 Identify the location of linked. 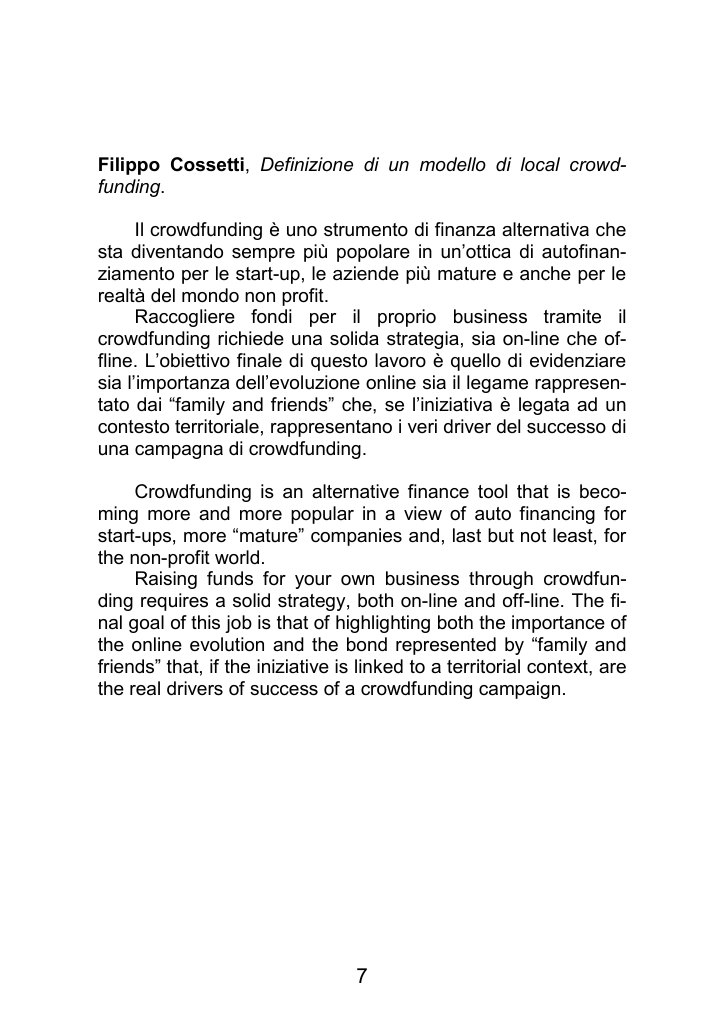
(379, 666).
